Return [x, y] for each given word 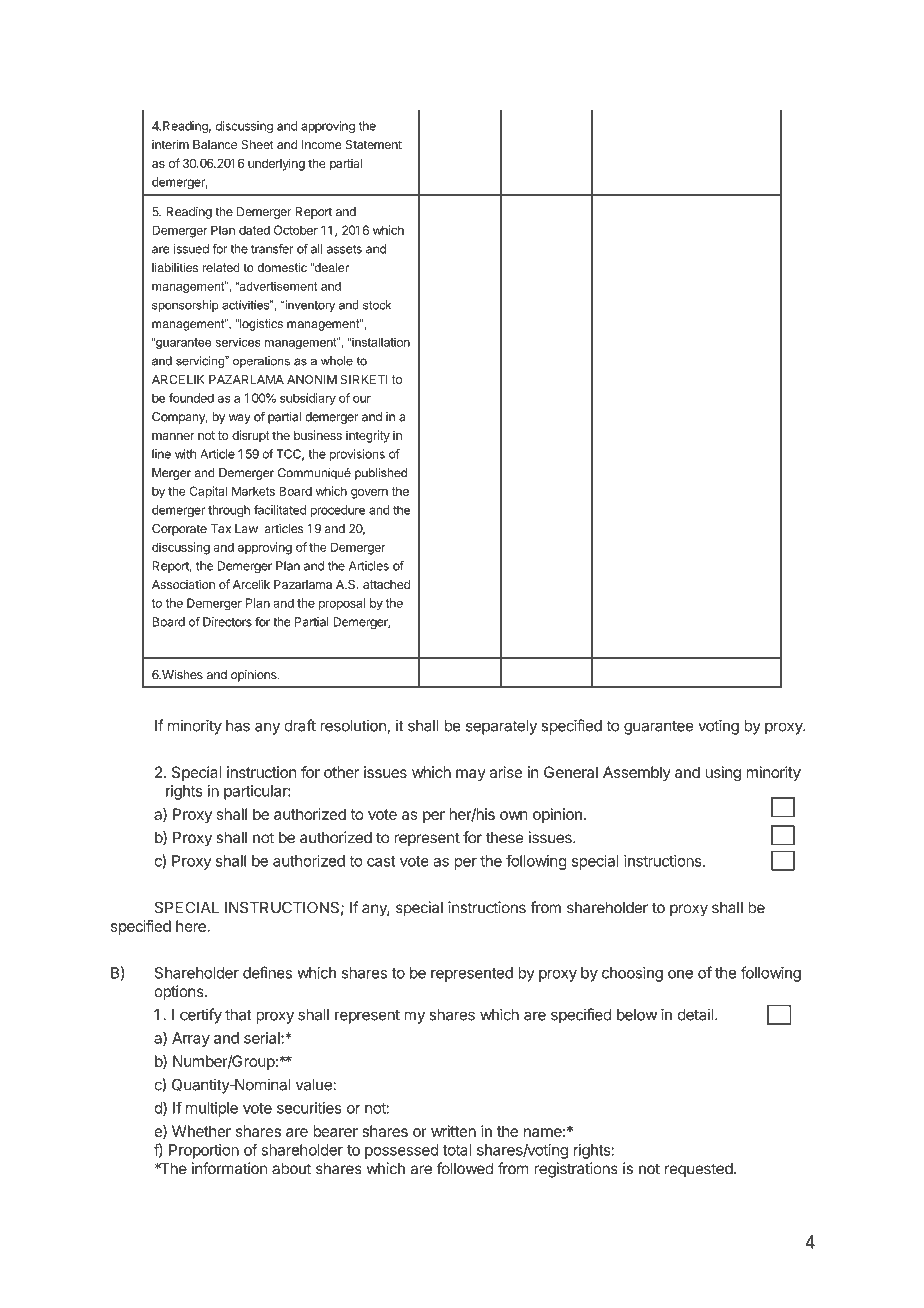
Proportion [204, 1151]
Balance [215, 145]
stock [377, 305]
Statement [373, 145]
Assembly [637, 773]
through [229, 511]
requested [699, 1170]
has [238, 726]
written [453, 1131]
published [381, 474]
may [471, 775]
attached [386, 584]
